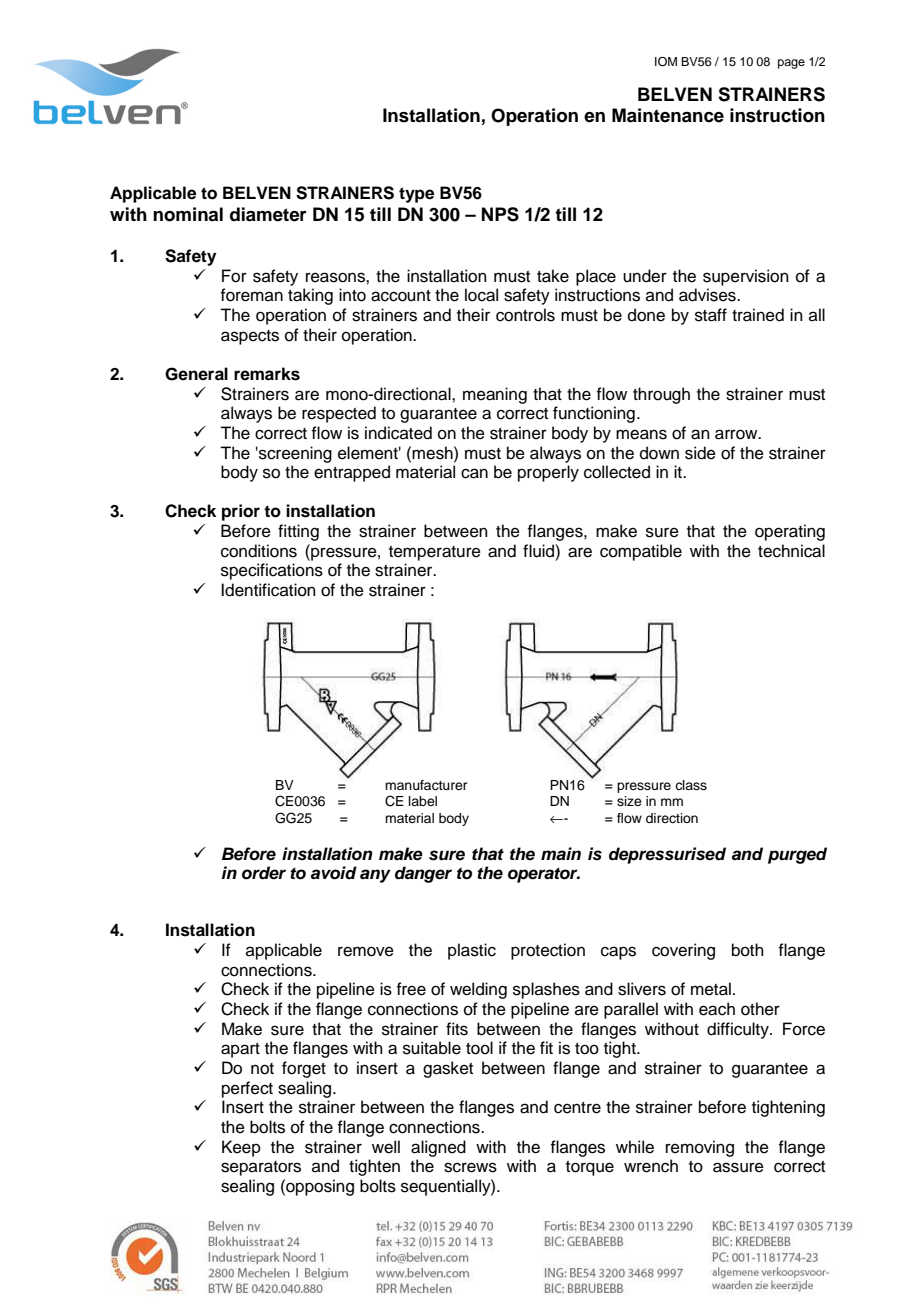 This image has width=924, height=1308. Describe the element at coordinates (700, 1148) in the image. I see `removing` at that location.
